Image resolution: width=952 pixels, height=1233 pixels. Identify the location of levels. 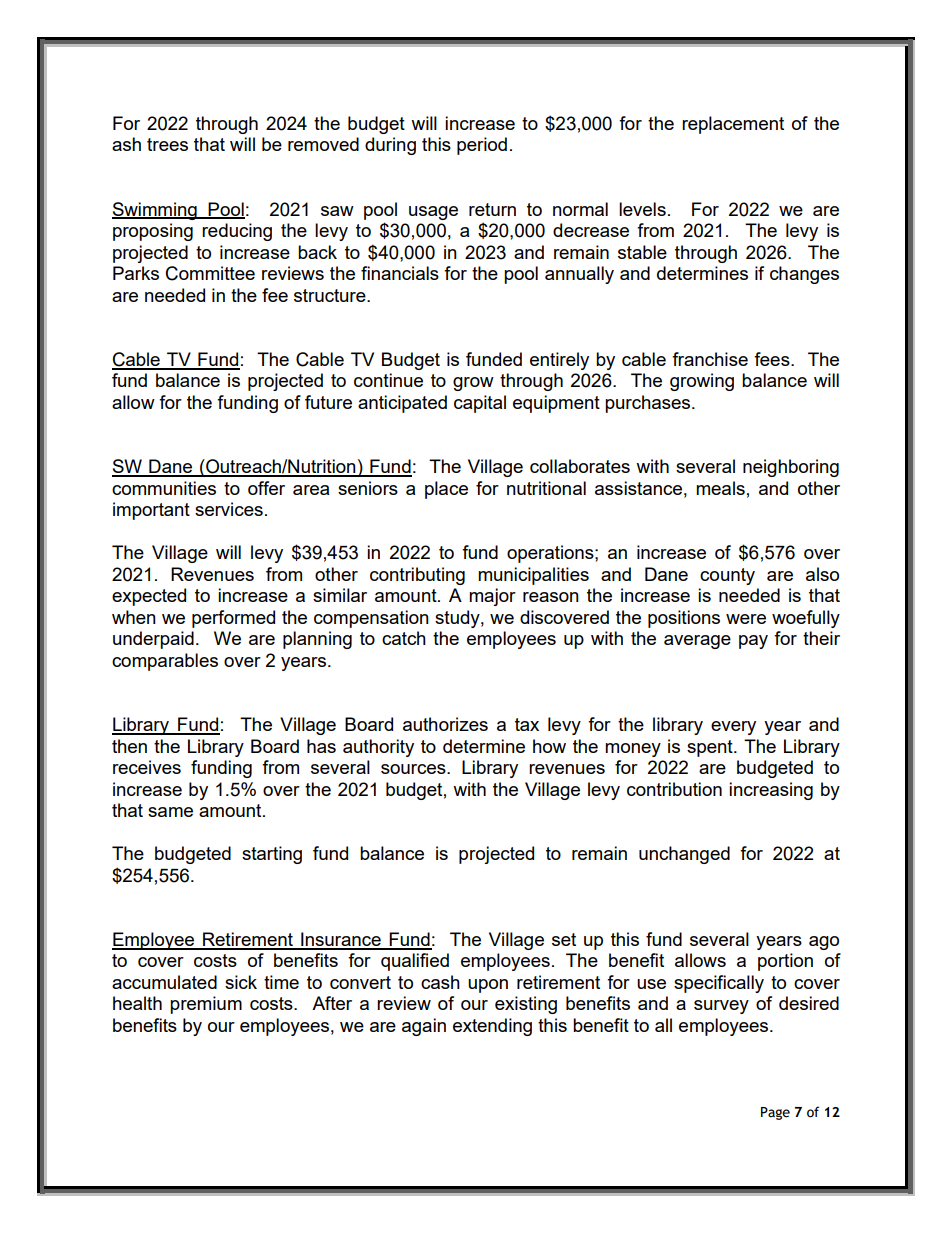
(642, 209).
